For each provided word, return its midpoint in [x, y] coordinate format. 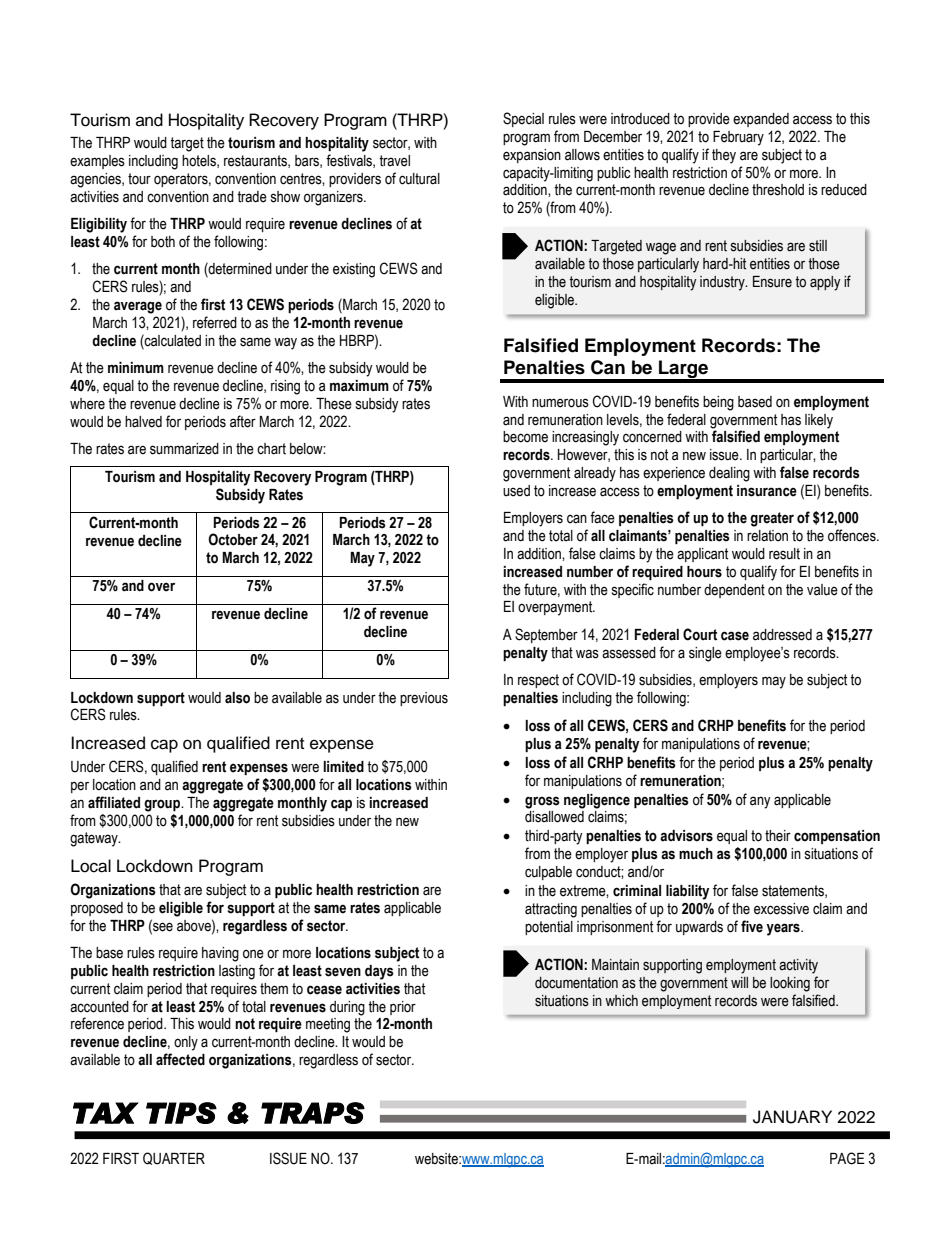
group [163, 805]
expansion [532, 156]
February [738, 138]
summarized [184, 449]
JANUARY [792, 1117]
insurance [767, 491]
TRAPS [313, 1113]
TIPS [181, 1113]
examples [97, 162]
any [760, 802]
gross [542, 802]
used [516, 491]
